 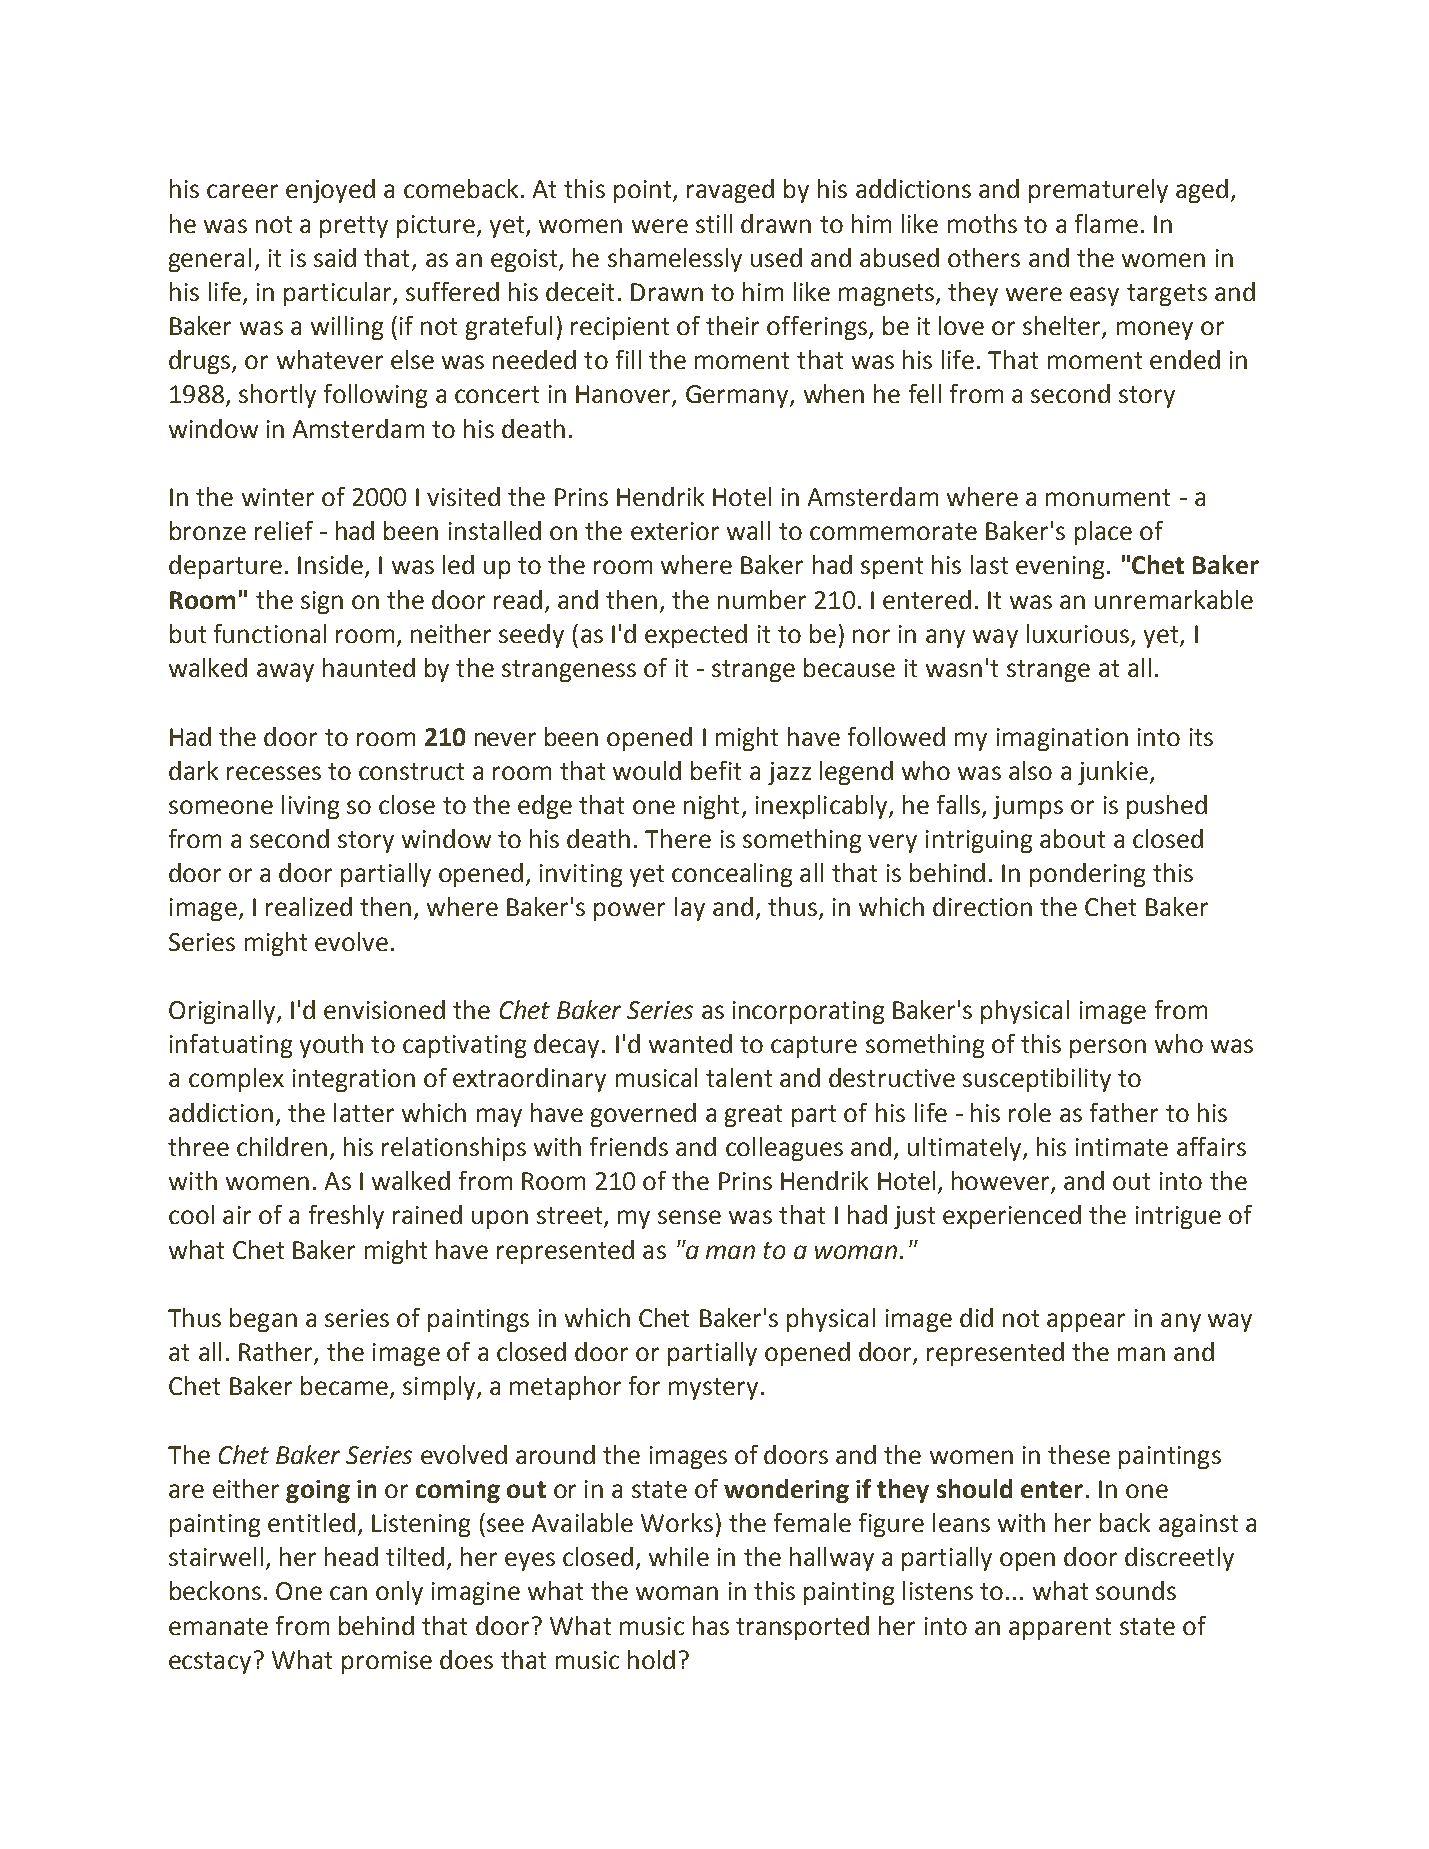 What do you see at coordinates (711, 1625) in the image?
I see `has` at bounding box center [711, 1625].
